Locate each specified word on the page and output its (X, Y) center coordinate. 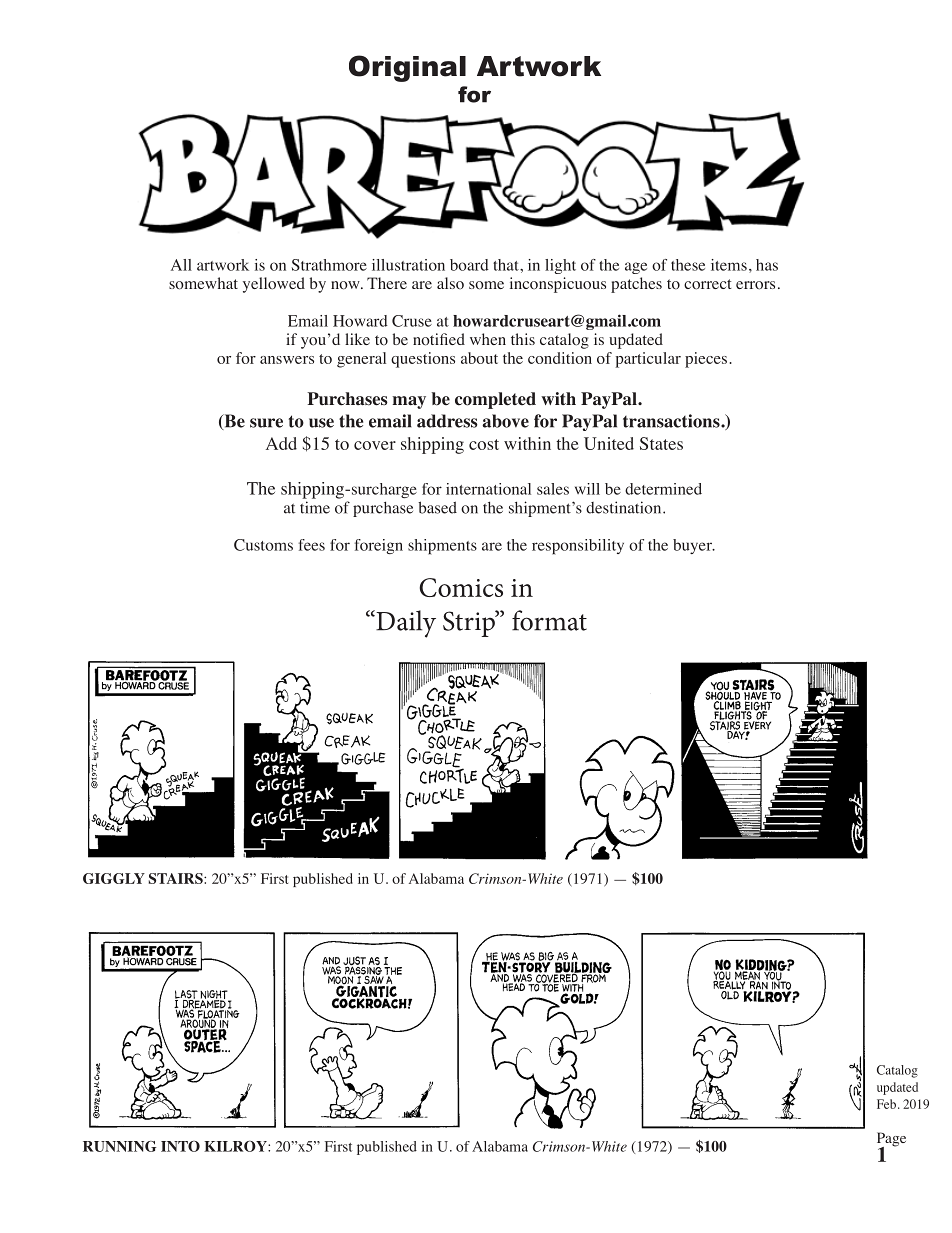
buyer (693, 546)
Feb (886, 1104)
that (507, 265)
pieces (706, 360)
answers (287, 360)
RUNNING (119, 1146)
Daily (405, 624)
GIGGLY (114, 878)
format (549, 620)
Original (407, 68)
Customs (263, 545)
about (479, 358)
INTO (180, 1146)
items (729, 265)
